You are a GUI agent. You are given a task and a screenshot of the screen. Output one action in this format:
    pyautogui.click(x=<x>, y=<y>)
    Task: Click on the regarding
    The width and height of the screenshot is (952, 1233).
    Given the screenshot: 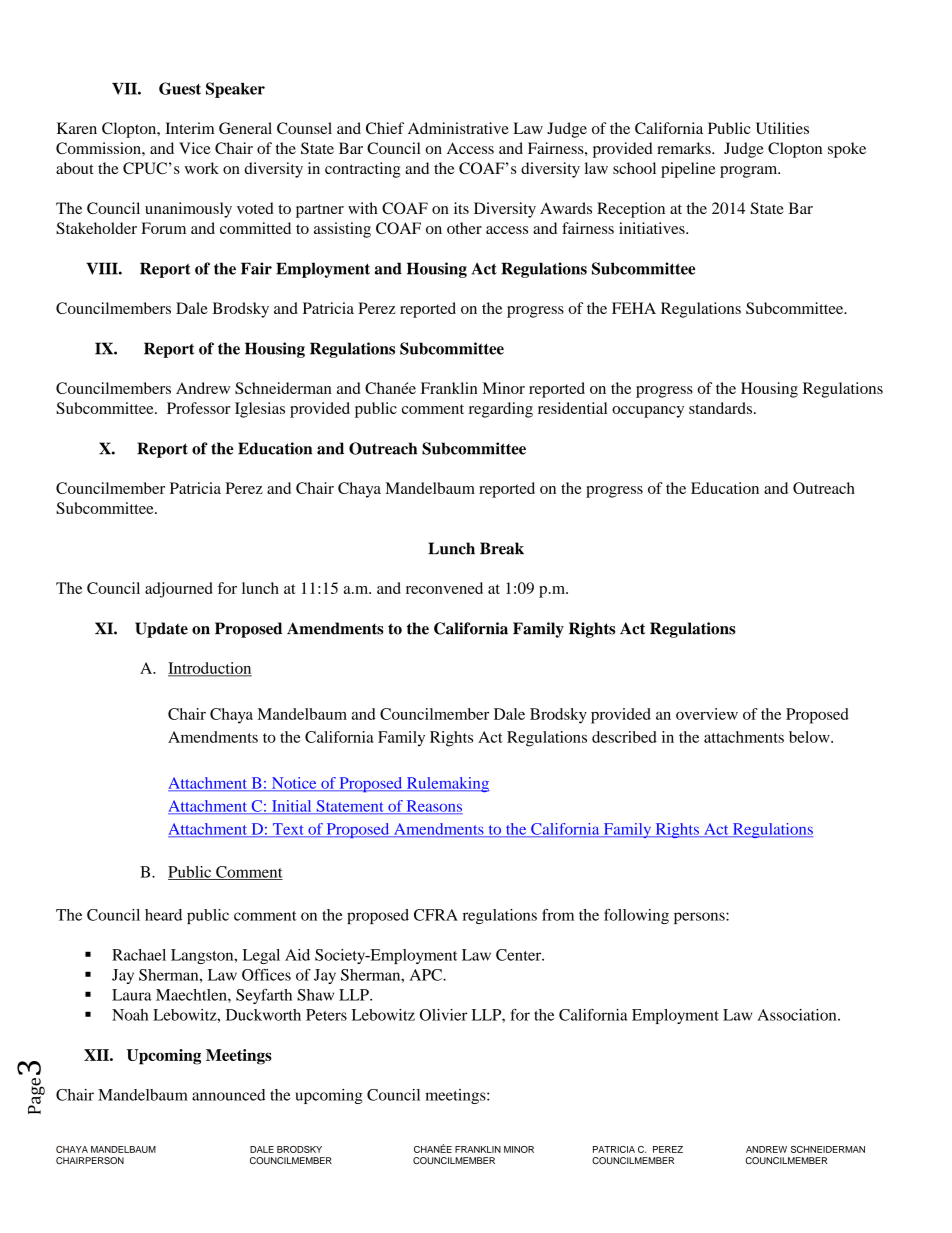 What is the action you would take?
    pyautogui.click(x=501, y=410)
